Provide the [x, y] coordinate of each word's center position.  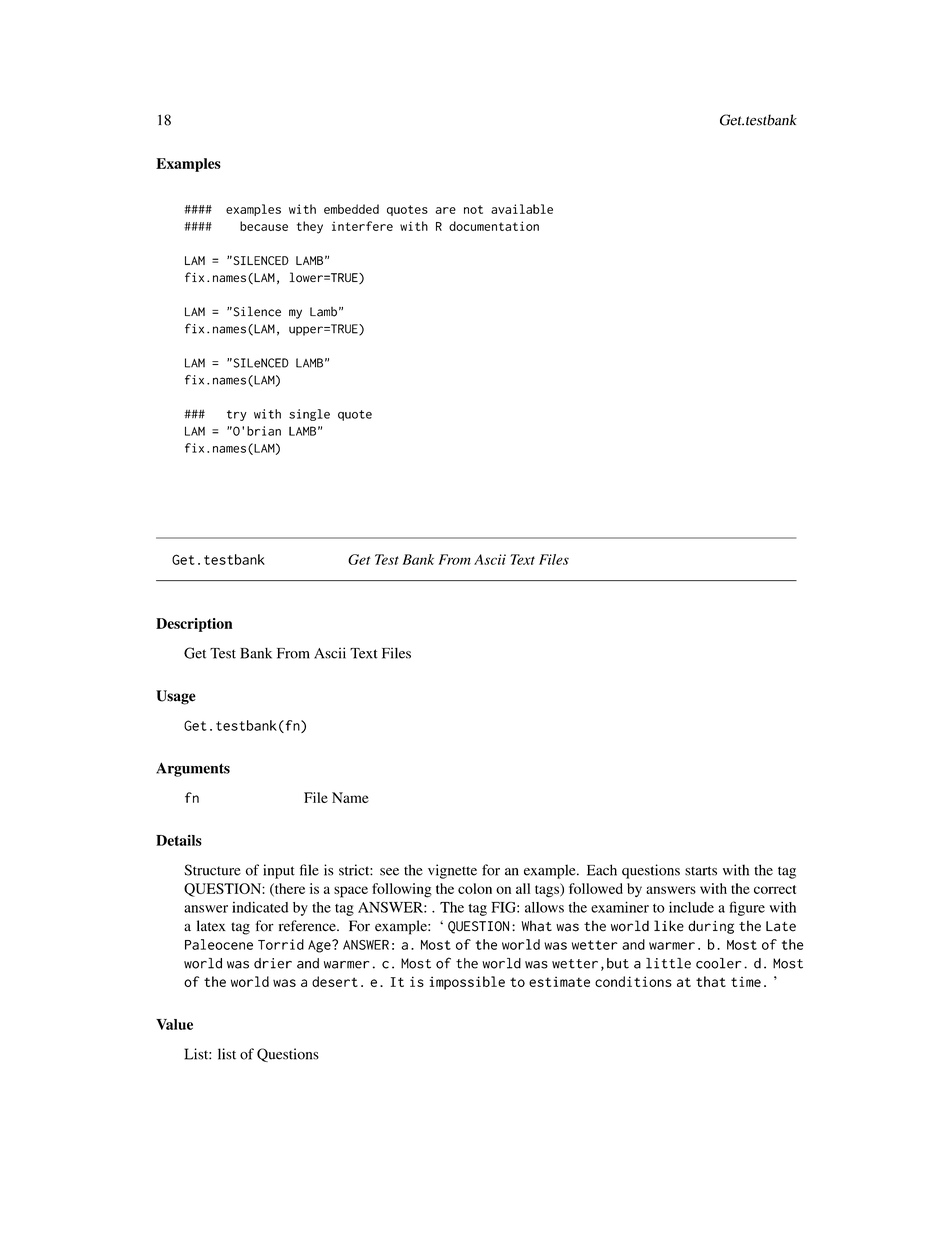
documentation [494, 226]
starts [701, 871]
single [309, 415]
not [473, 209]
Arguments [193, 769]
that [711, 981]
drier [273, 963]
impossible [467, 983]
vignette [452, 871]
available [522, 209]
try [237, 415]
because [264, 226]
